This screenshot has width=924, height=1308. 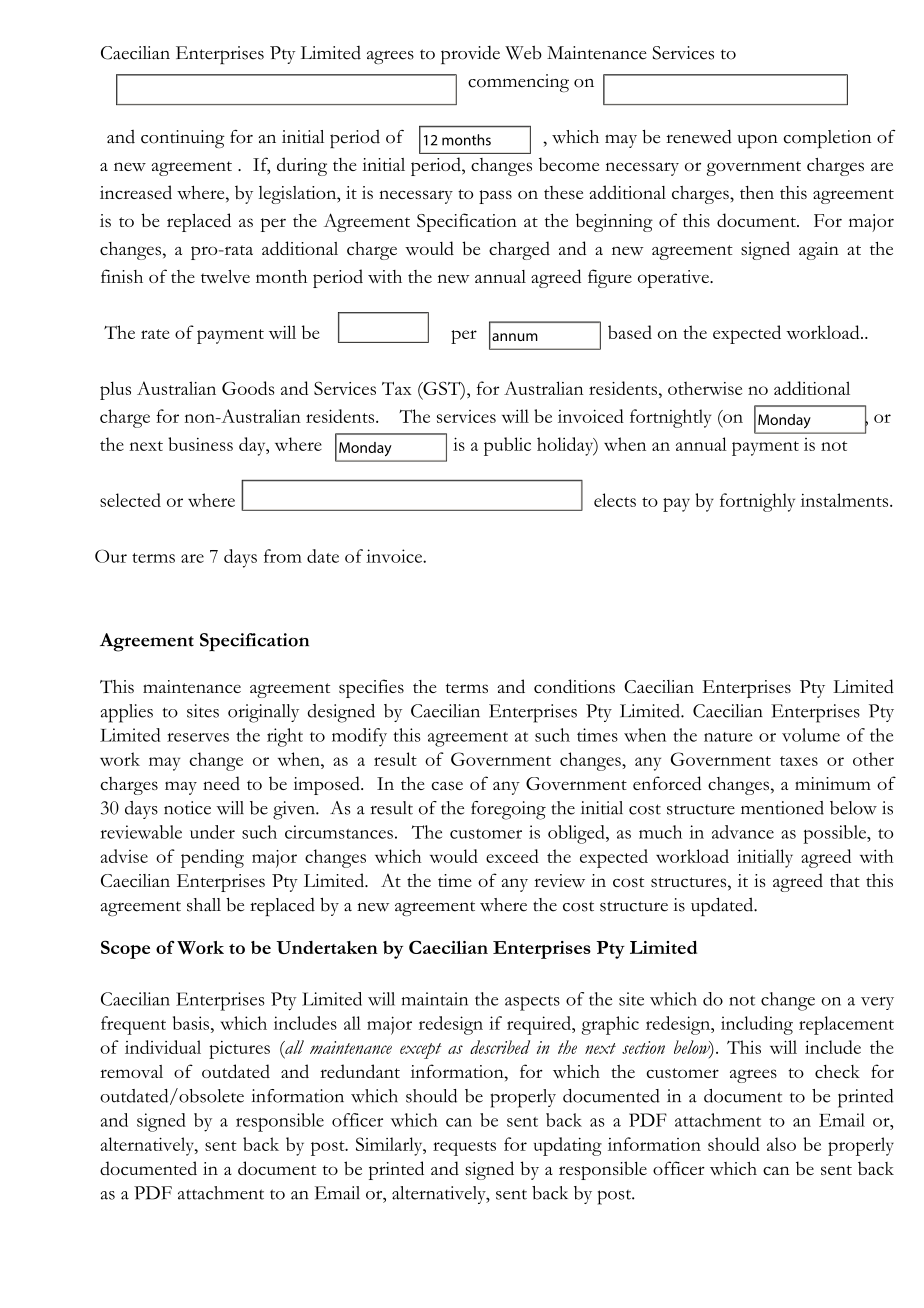 I want to click on case, so click(x=447, y=785).
